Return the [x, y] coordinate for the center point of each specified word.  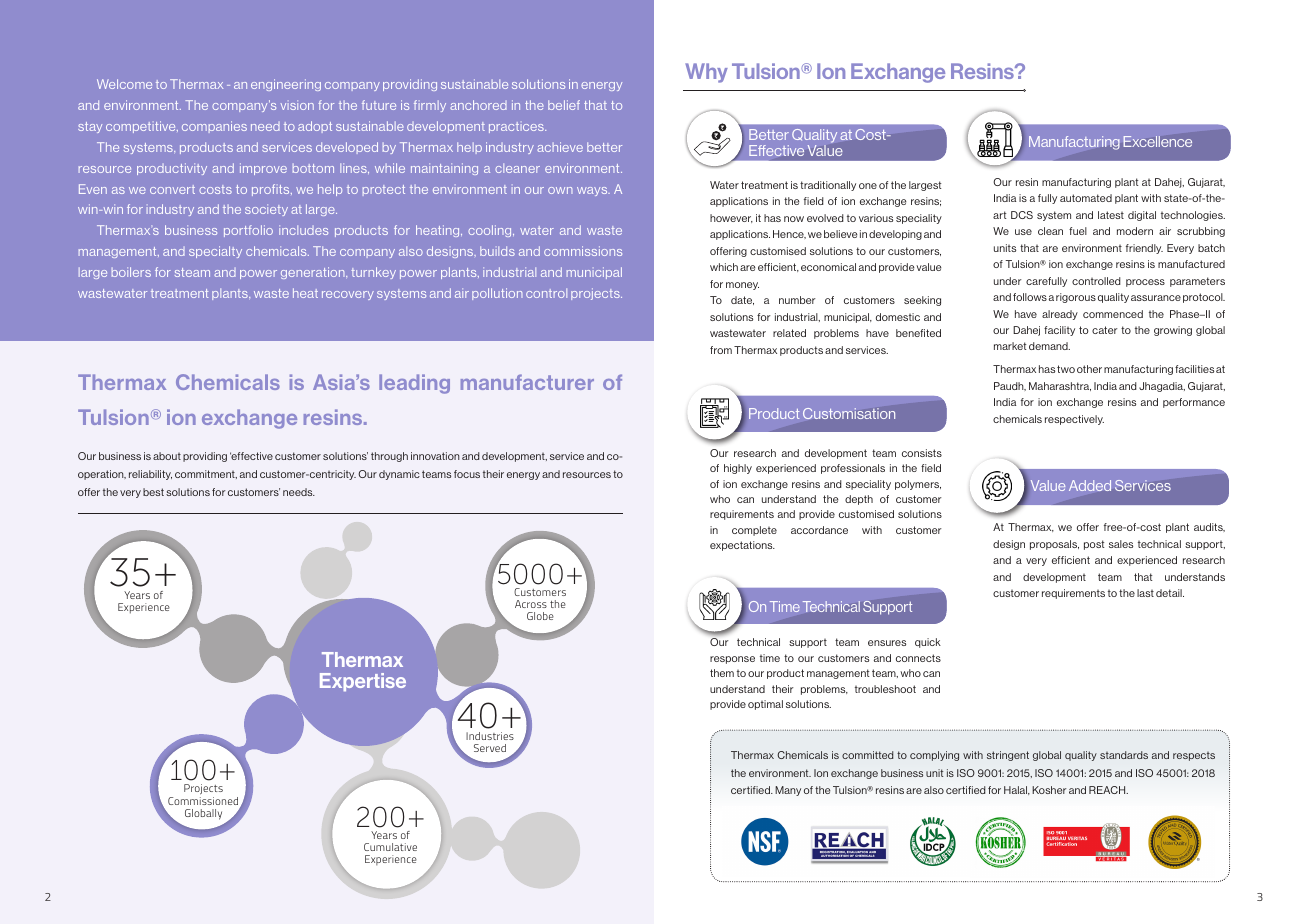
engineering [286, 85]
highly [738, 469]
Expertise [363, 682]
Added [1090, 485]
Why [706, 73]
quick [928, 643]
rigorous [1076, 298]
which [724, 267]
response [732, 660]
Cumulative [390, 847]
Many [788, 791]
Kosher [1049, 790]
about [167, 456]
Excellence [1157, 141]
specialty [215, 252]
